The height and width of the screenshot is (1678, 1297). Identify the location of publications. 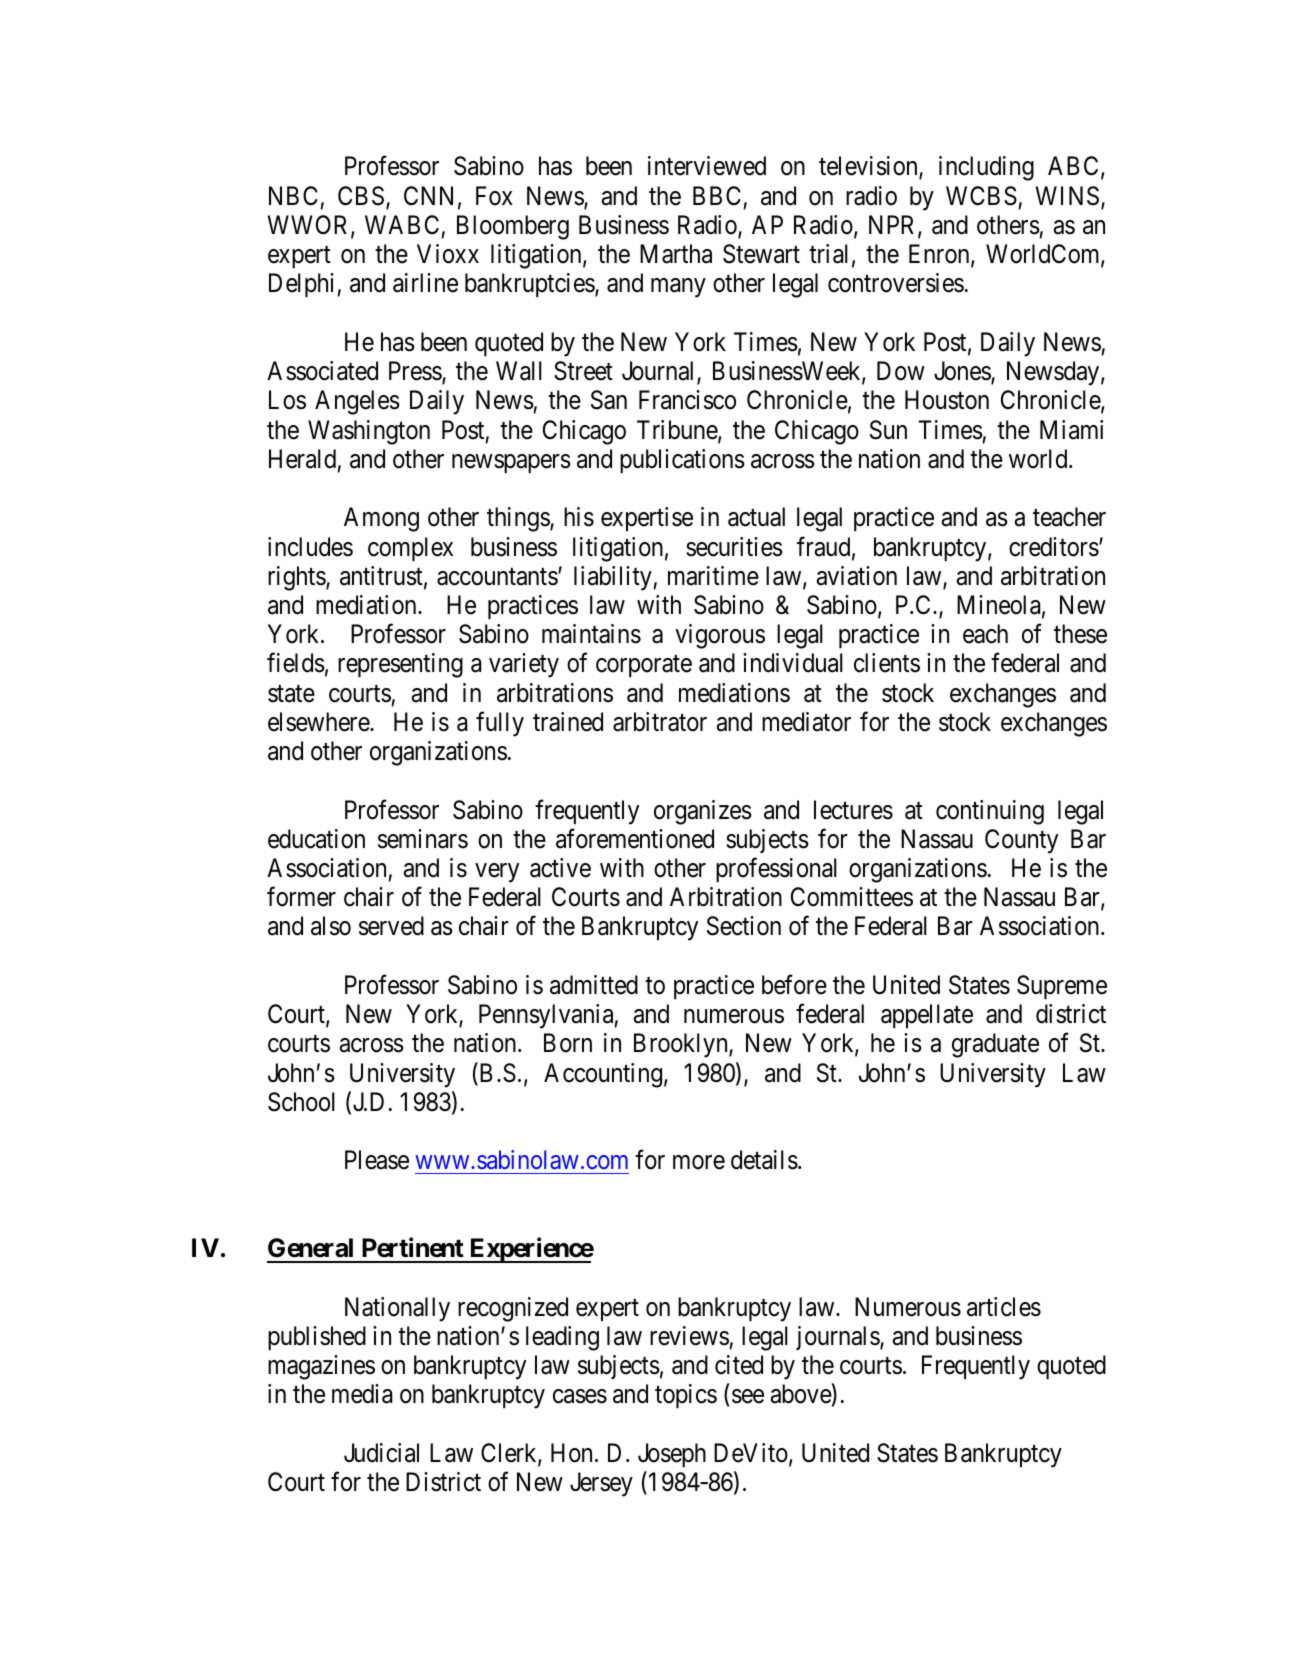
(682, 461).
